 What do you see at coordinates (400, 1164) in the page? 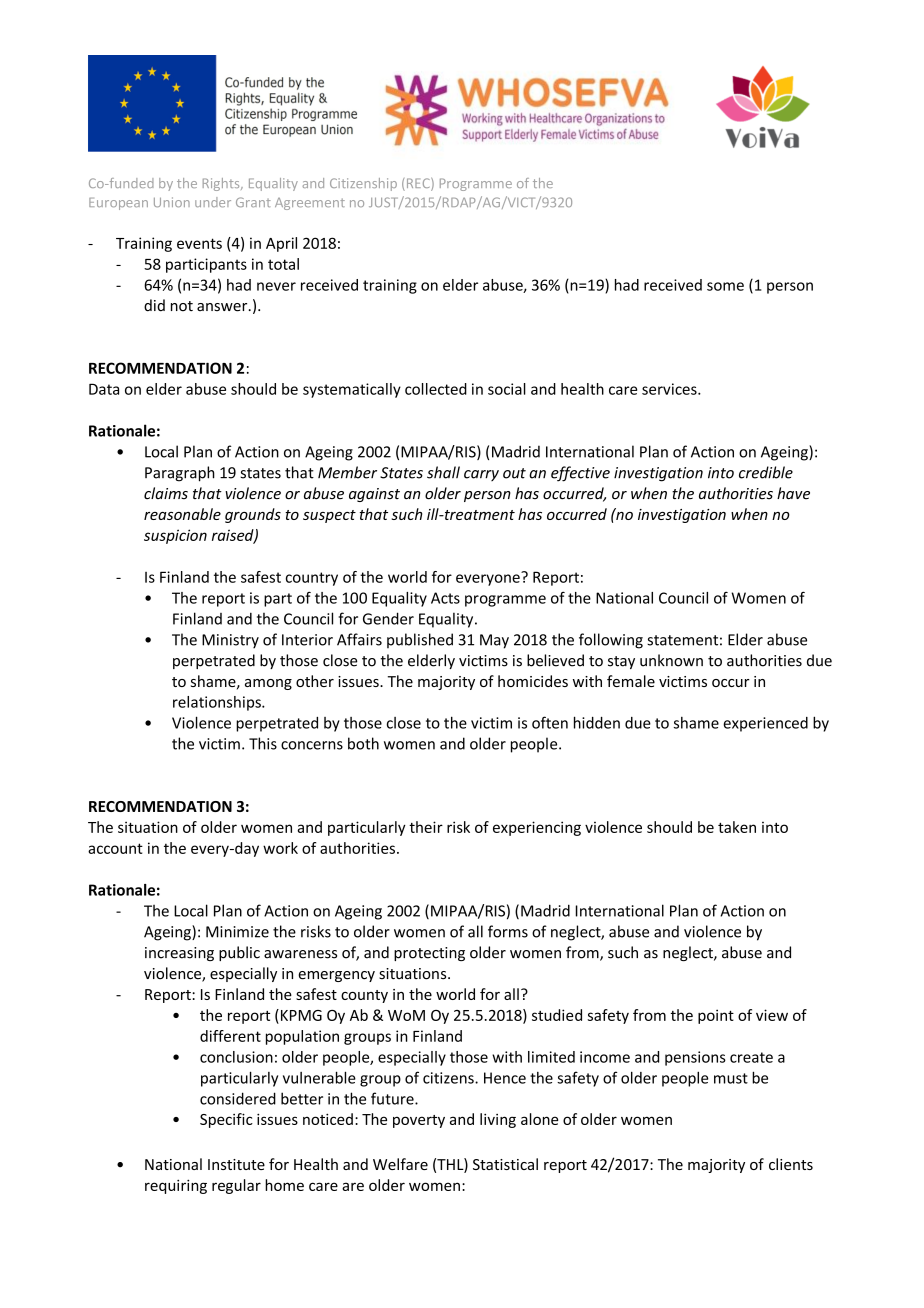
I see `Welfare` at bounding box center [400, 1164].
